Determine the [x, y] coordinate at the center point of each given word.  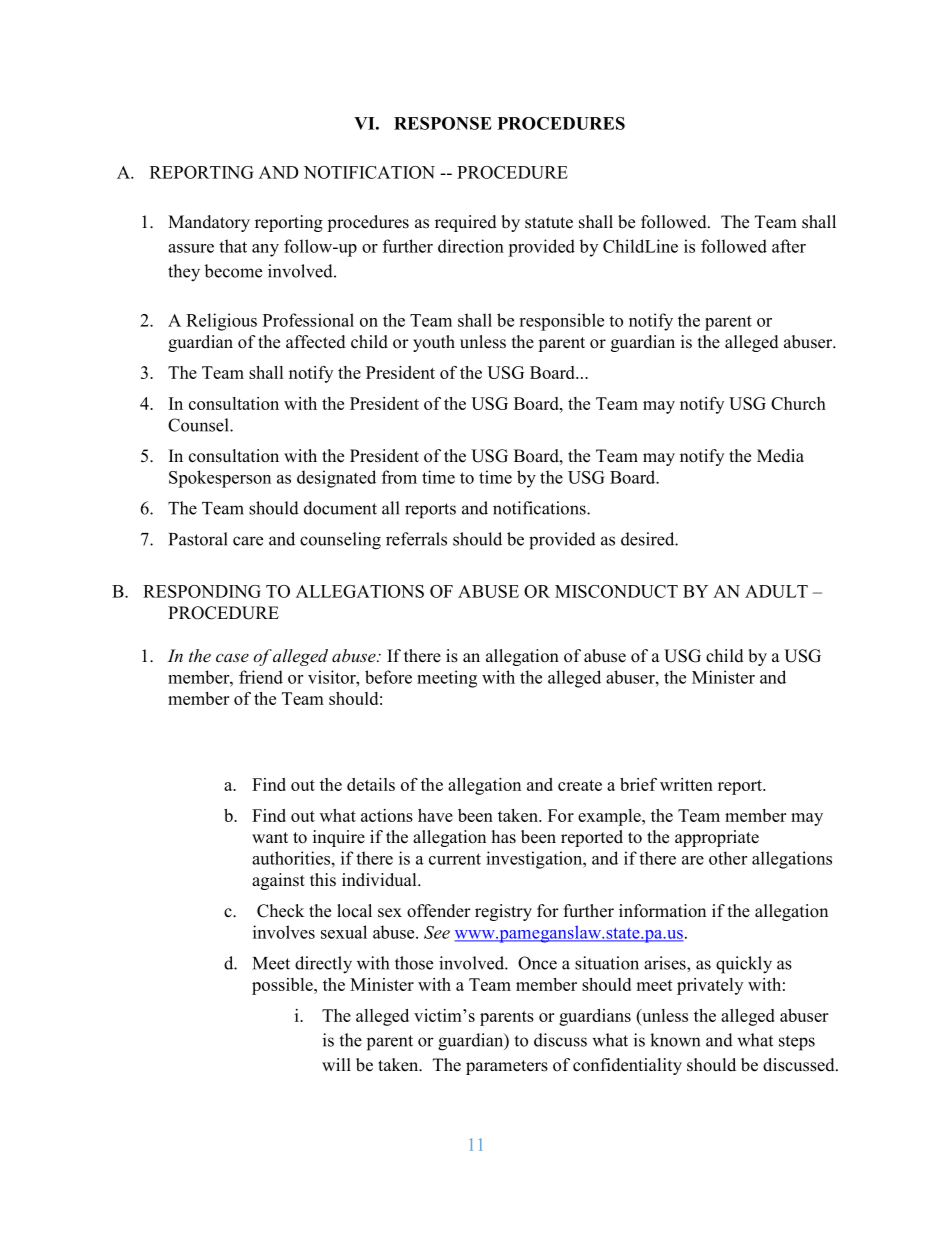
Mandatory [209, 223]
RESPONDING [202, 591]
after [789, 246]
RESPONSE [443, 123]
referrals [416, 539]
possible [283, 986]
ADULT [776, 591]
